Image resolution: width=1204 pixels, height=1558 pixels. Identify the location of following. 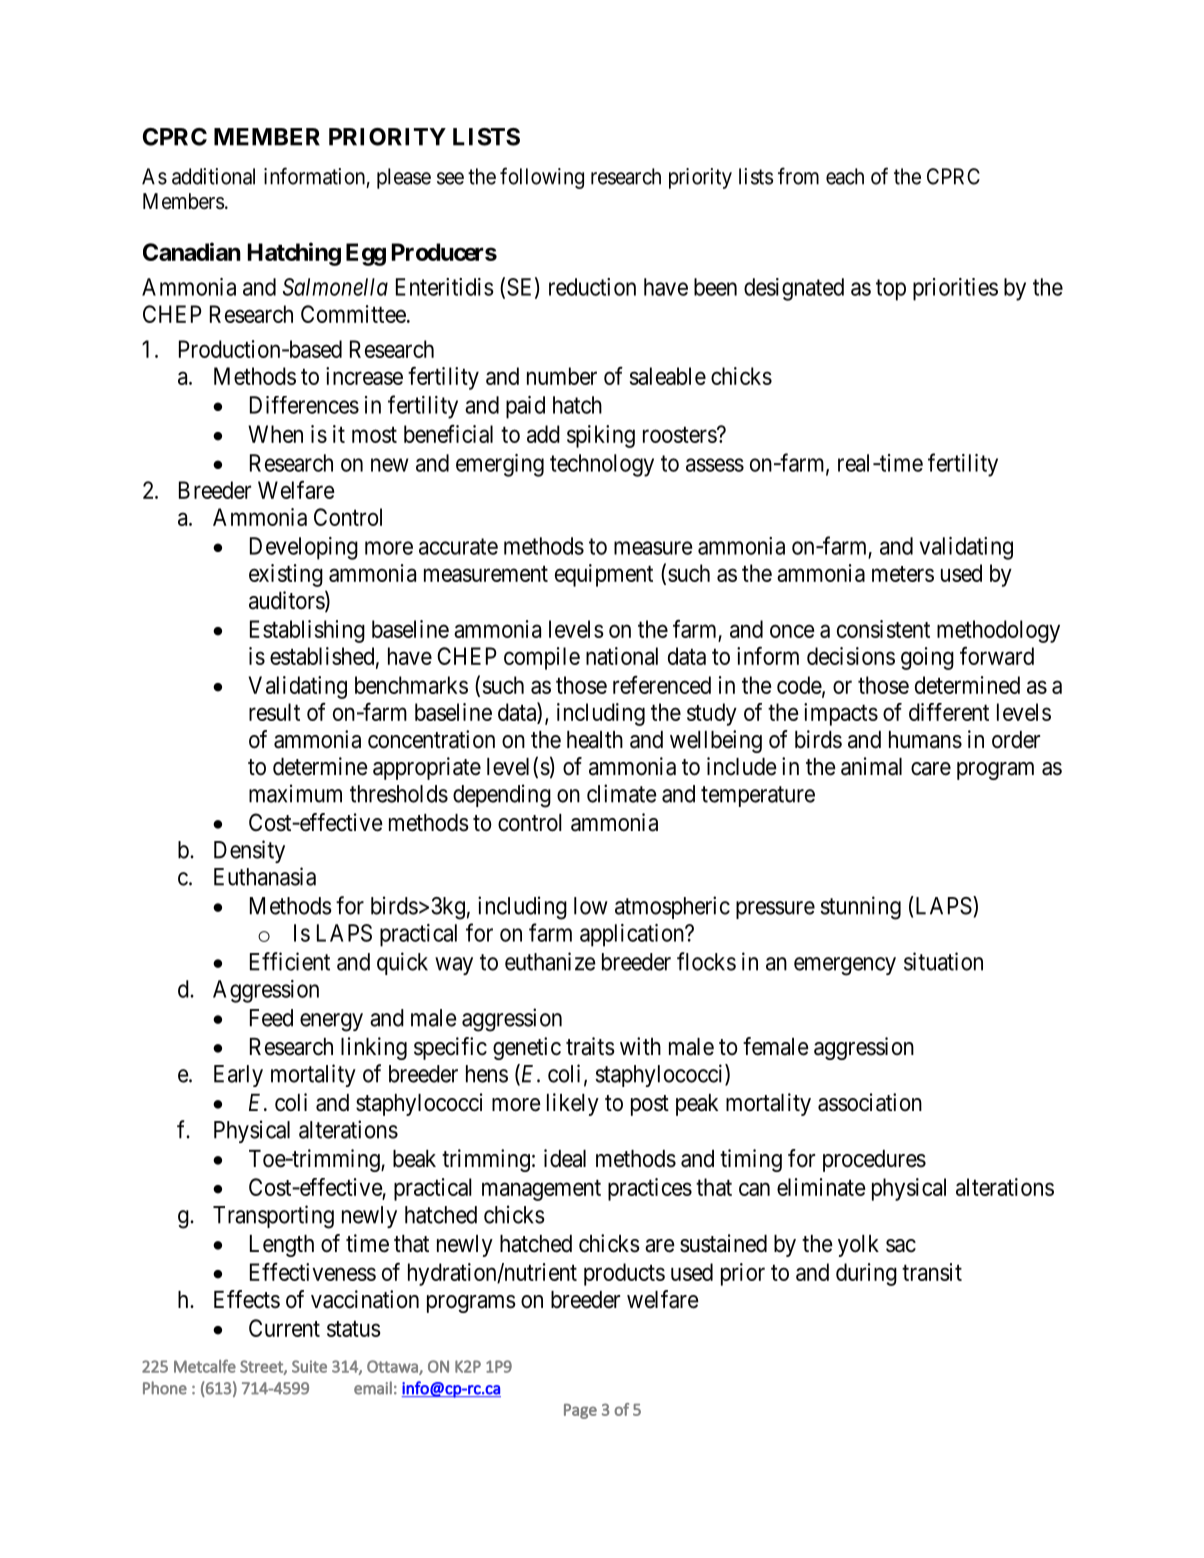
(542, 178).
